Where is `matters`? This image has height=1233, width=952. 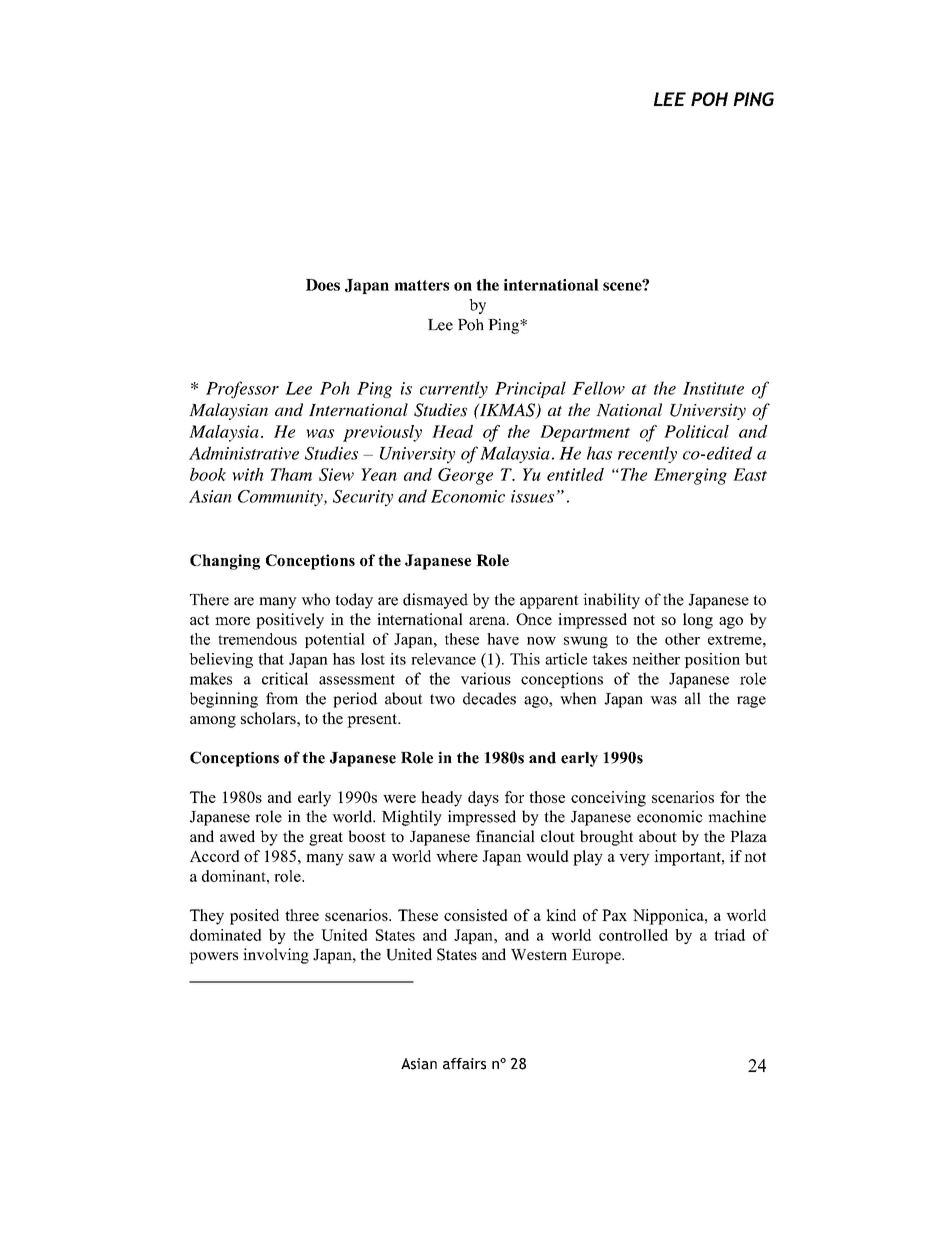
matters is located at coordinates (421, 285).
